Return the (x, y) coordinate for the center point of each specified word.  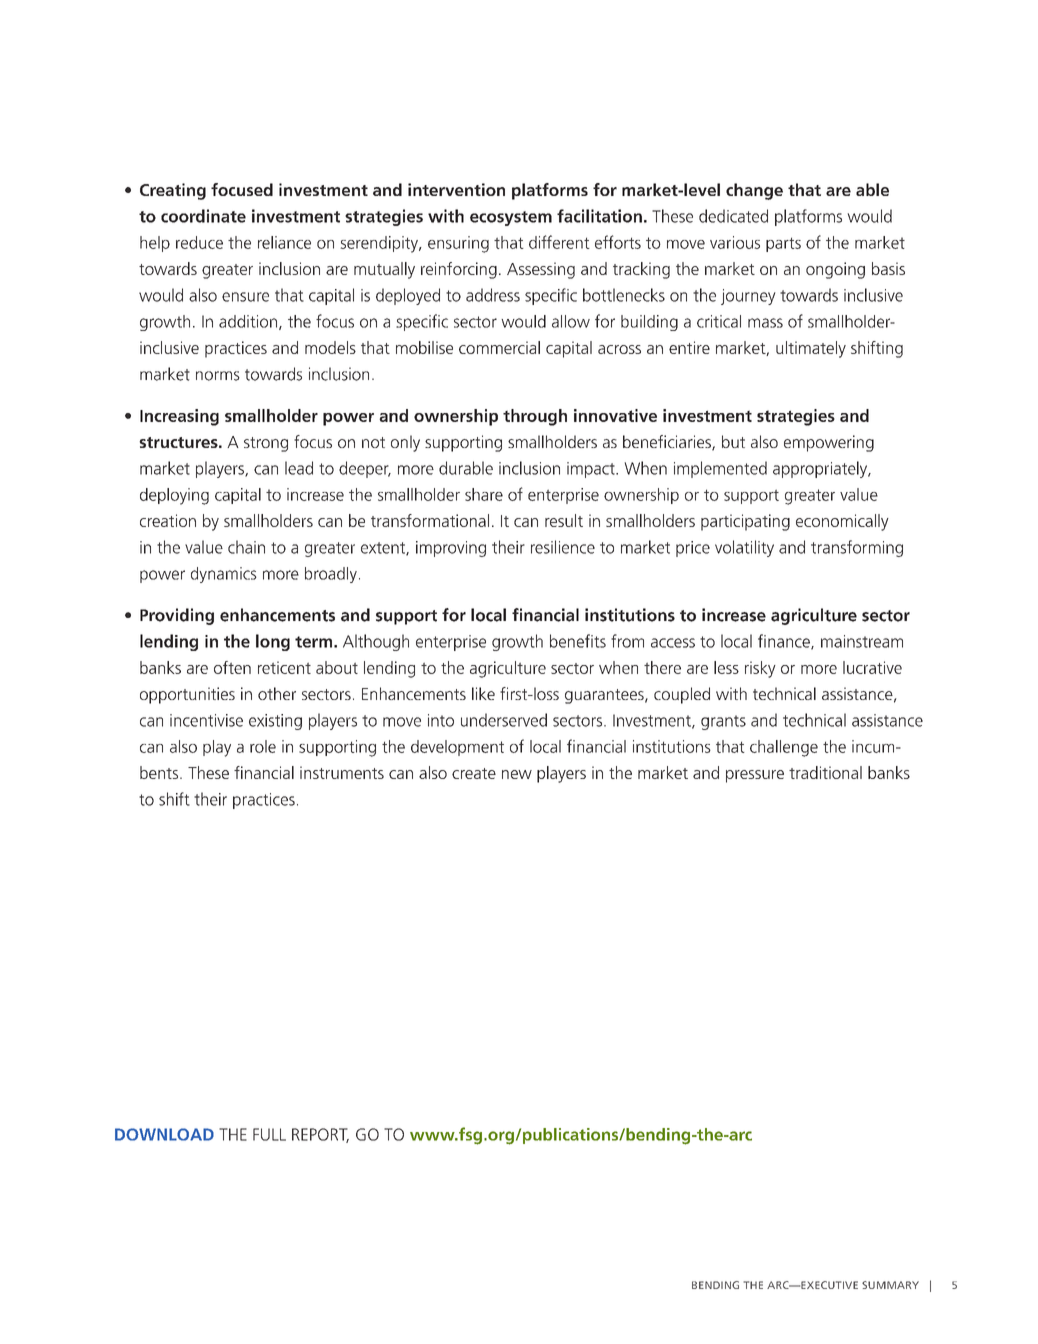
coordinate (203, 216)
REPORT (320, 1135)
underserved (504, 720)
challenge (784, 748)
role (263, 746)
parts (783, 244)
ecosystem (511, 218)
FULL (269, 1134)
